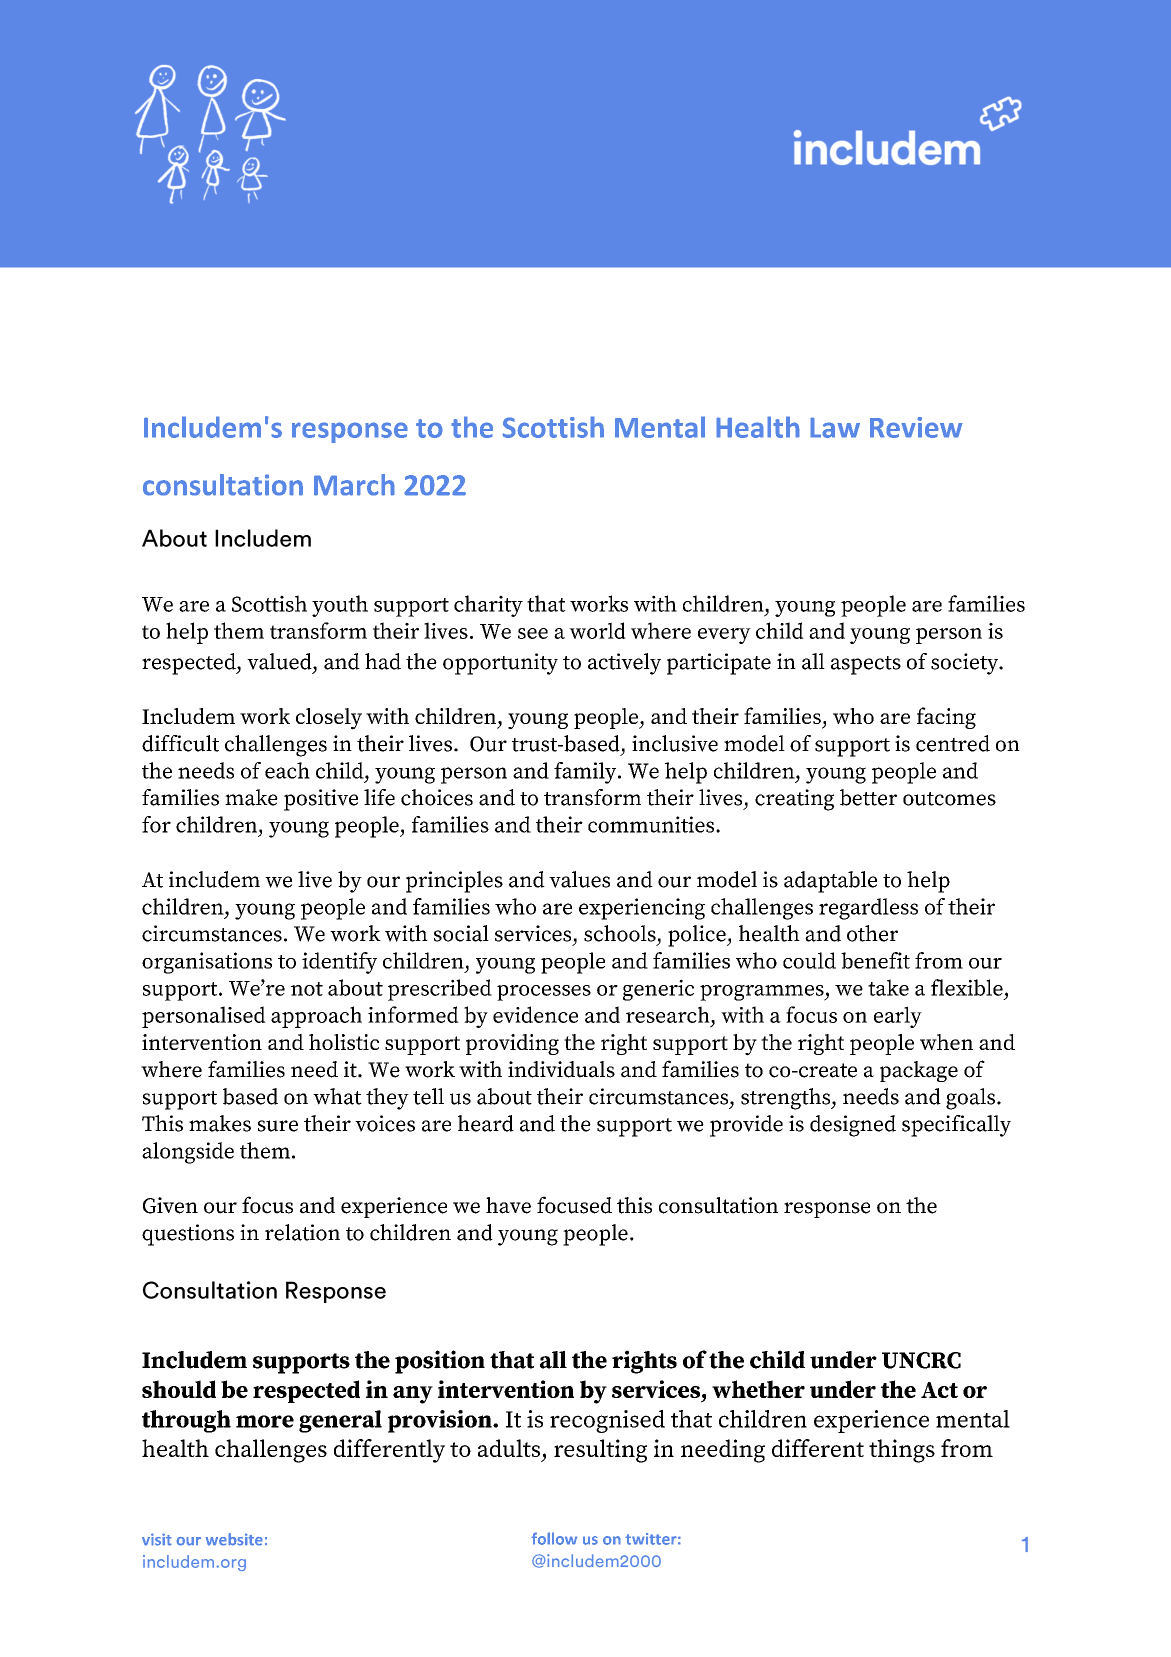 This image has height=1657, width=1171. I want to click on family, so click(586, 773).
